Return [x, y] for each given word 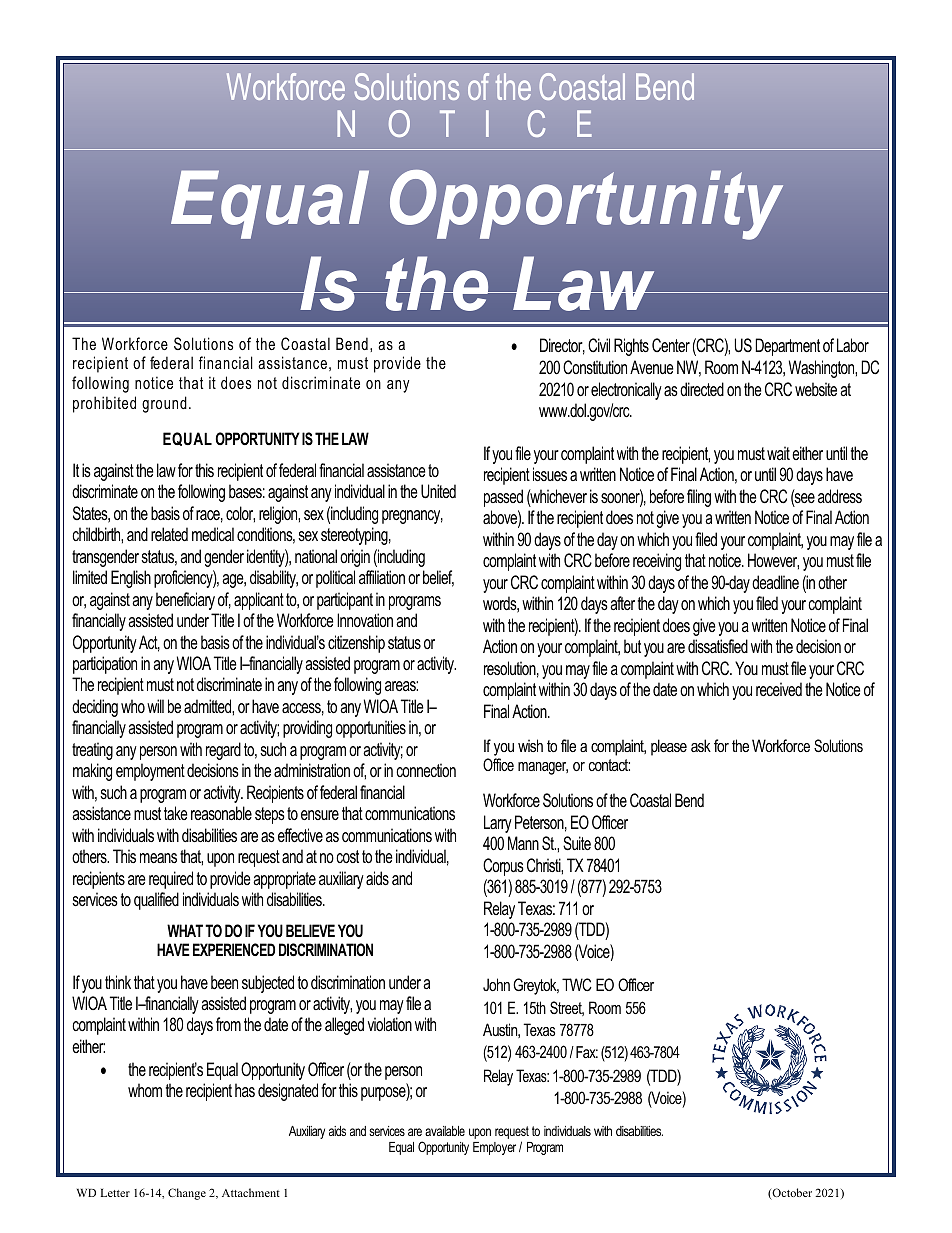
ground [164, 404]
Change [187, 1194]
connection [426, 770]
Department [787, 347]
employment [150, 772]
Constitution [595, 367]
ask [701, 745]
